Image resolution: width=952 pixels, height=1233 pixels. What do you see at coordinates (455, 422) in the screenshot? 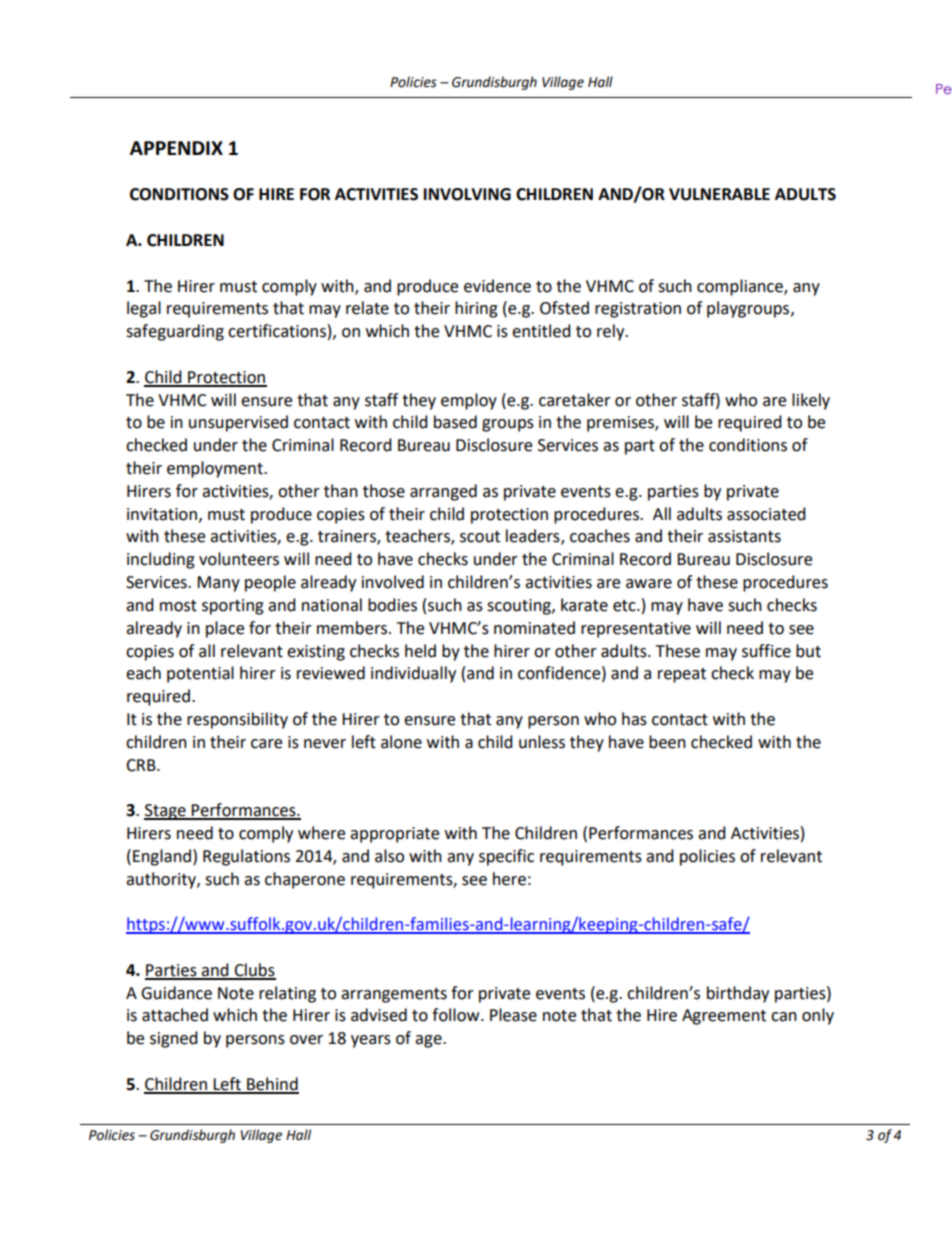
I see `based` at bounding box center [455, 422].
